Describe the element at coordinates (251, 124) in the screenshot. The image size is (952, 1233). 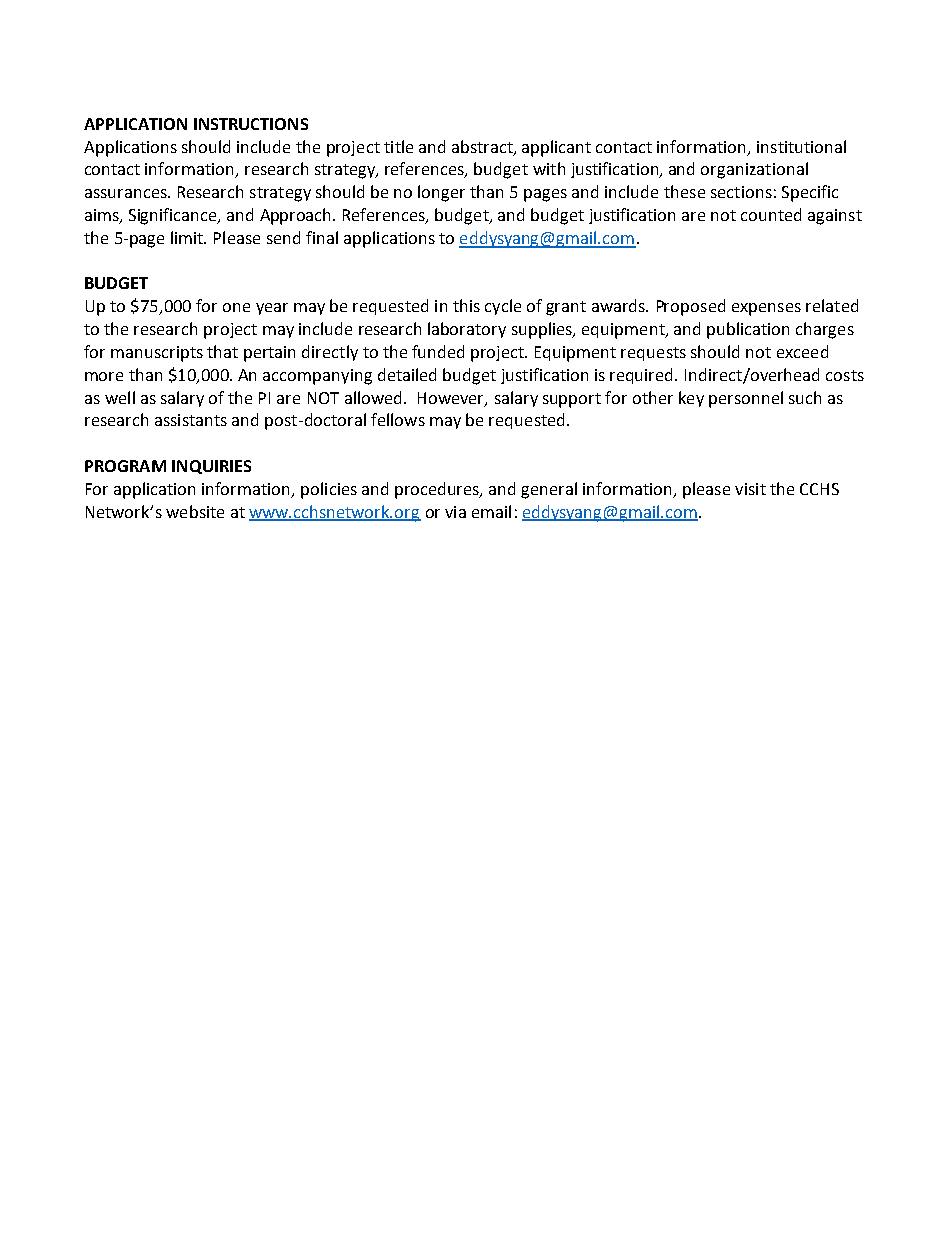
I see `INSTRUCTIONS` at that location.
